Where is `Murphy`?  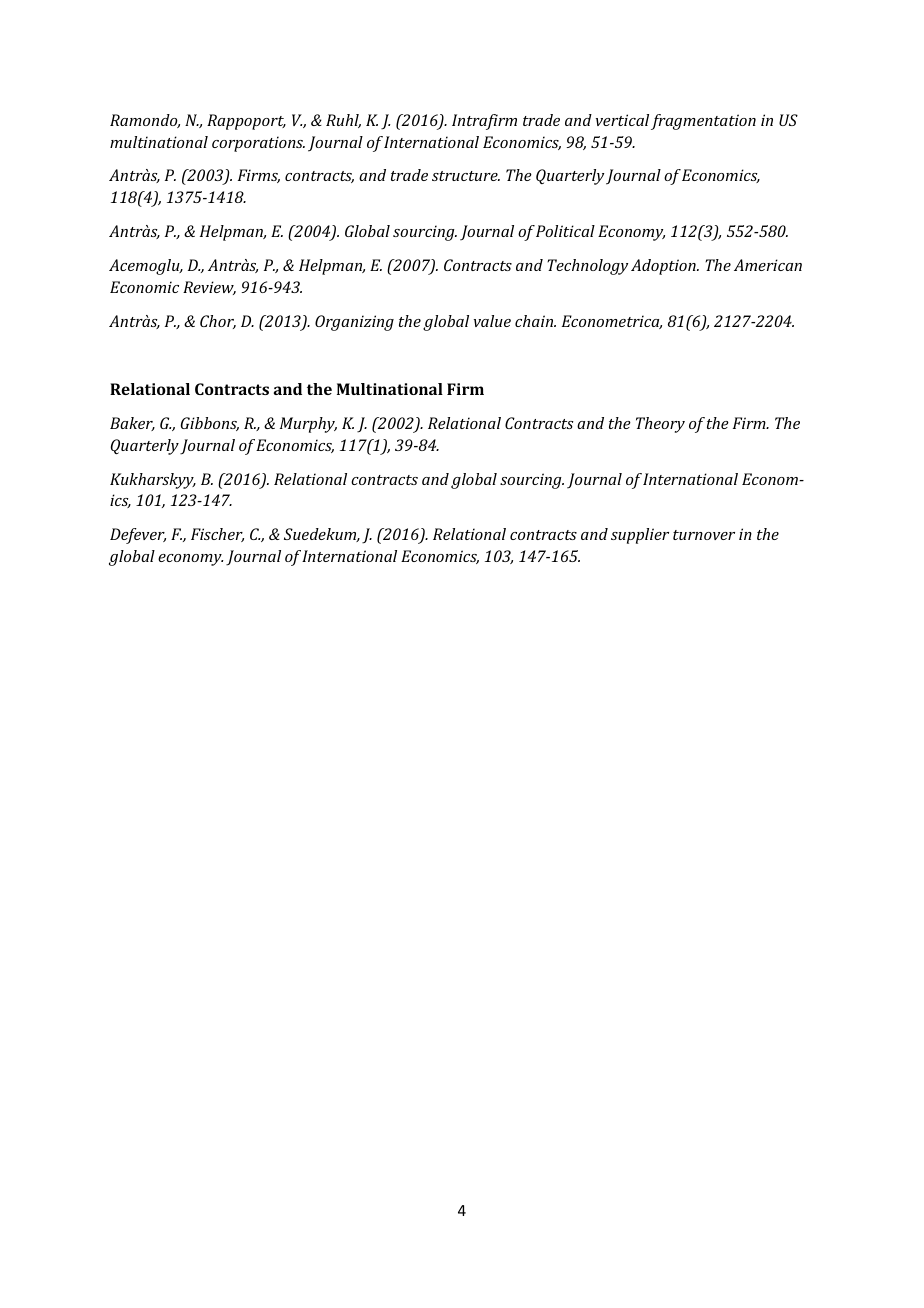
Murphy is located at coordinates (308, 425).
